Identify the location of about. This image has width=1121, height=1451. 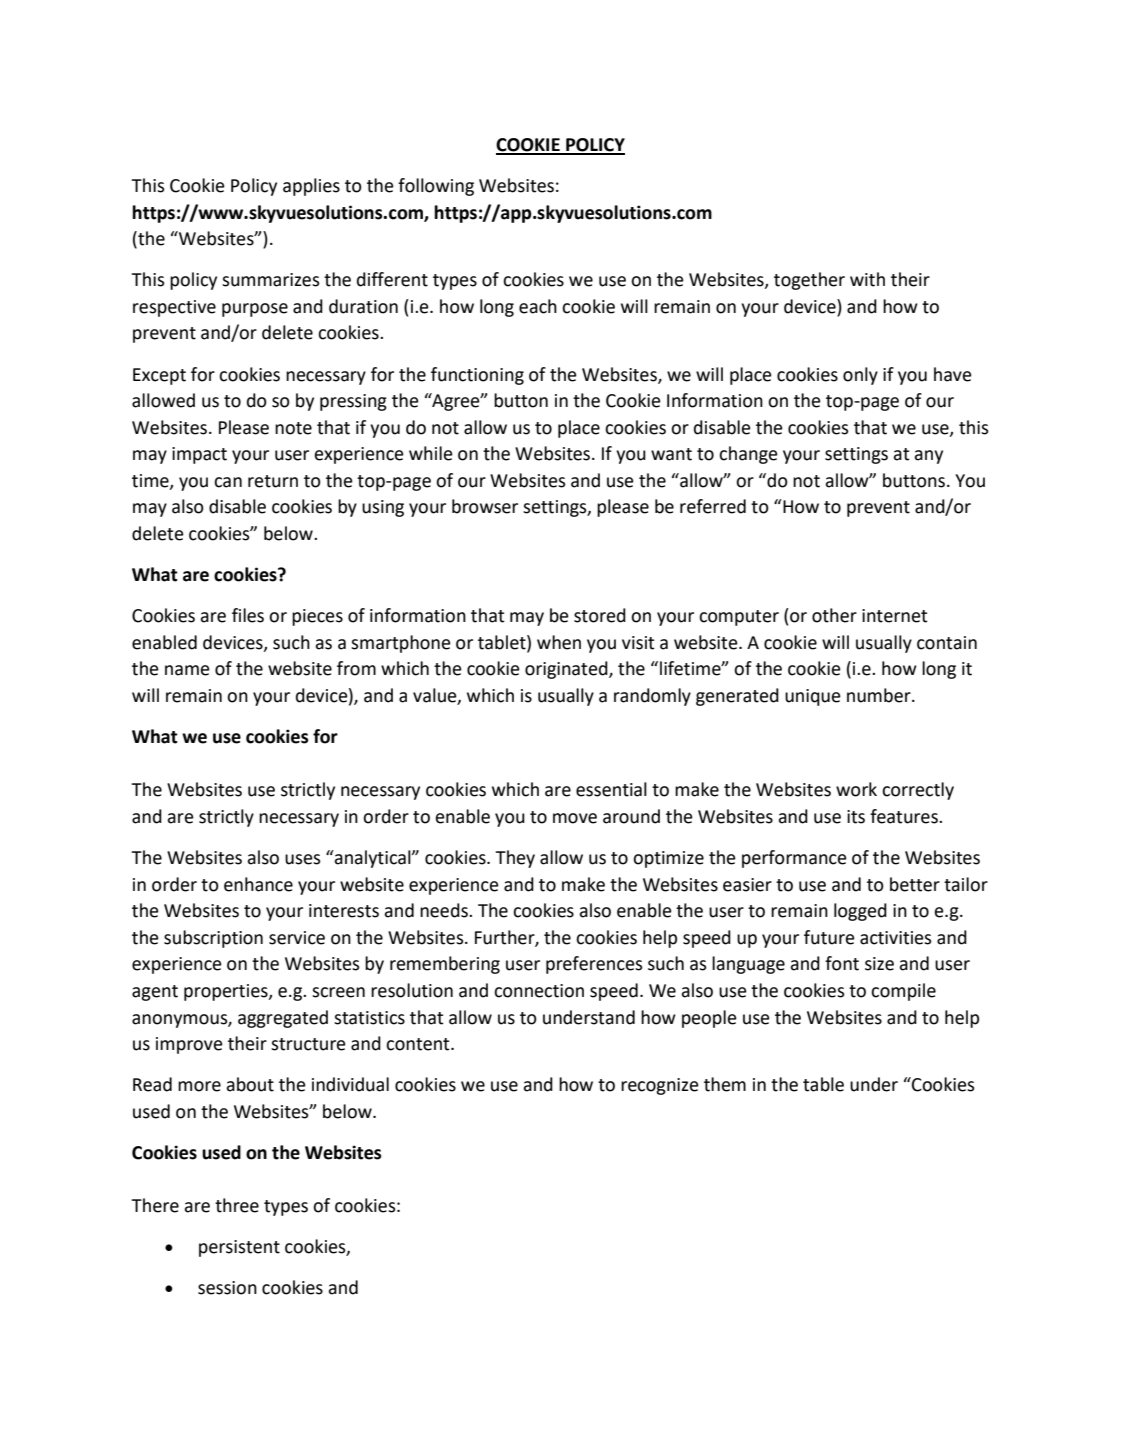
(250, 1084).
